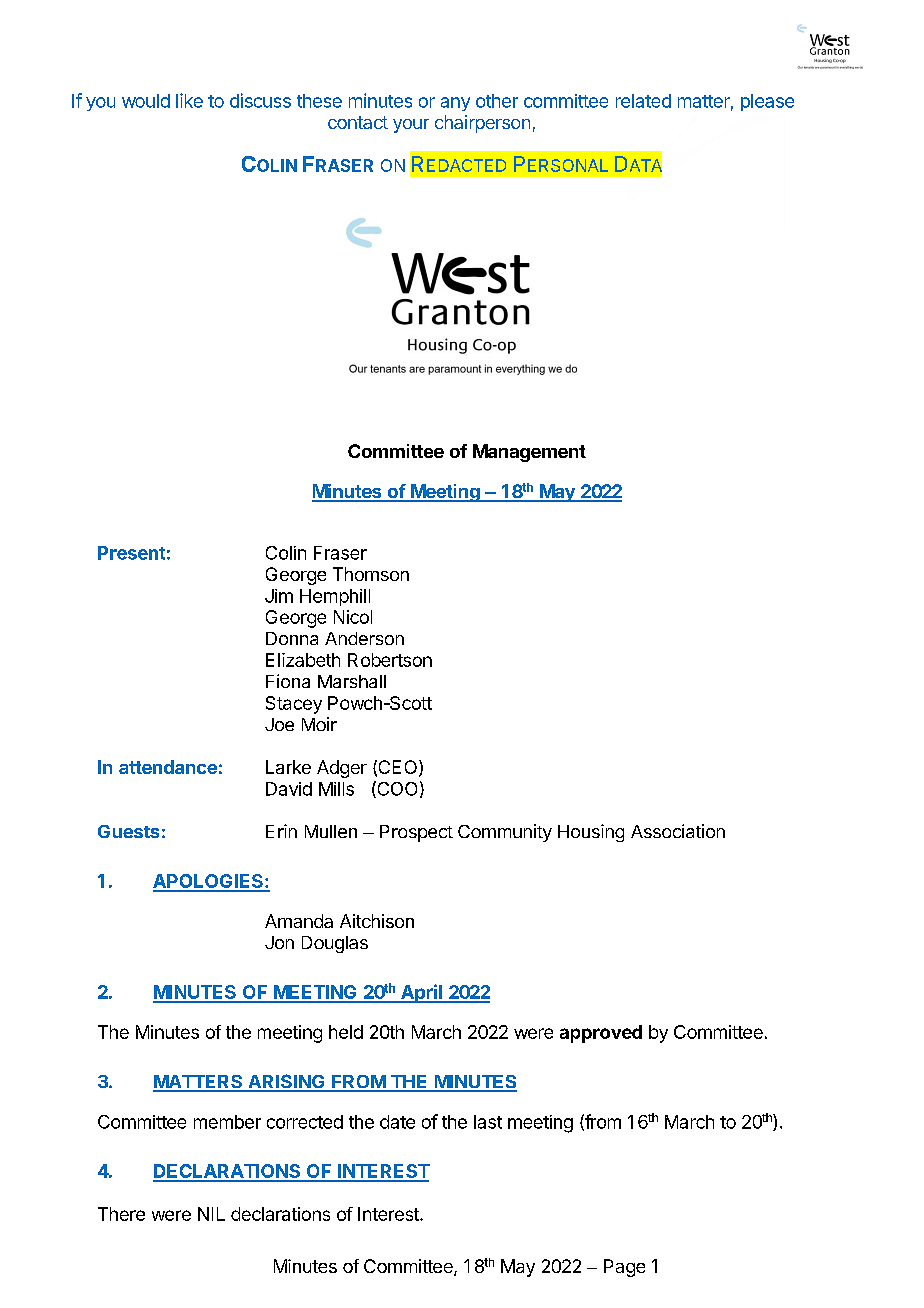 The image size is (924, 1308). Describe the element at coordinates (421, 993) in the document. I see `April` at that location.
